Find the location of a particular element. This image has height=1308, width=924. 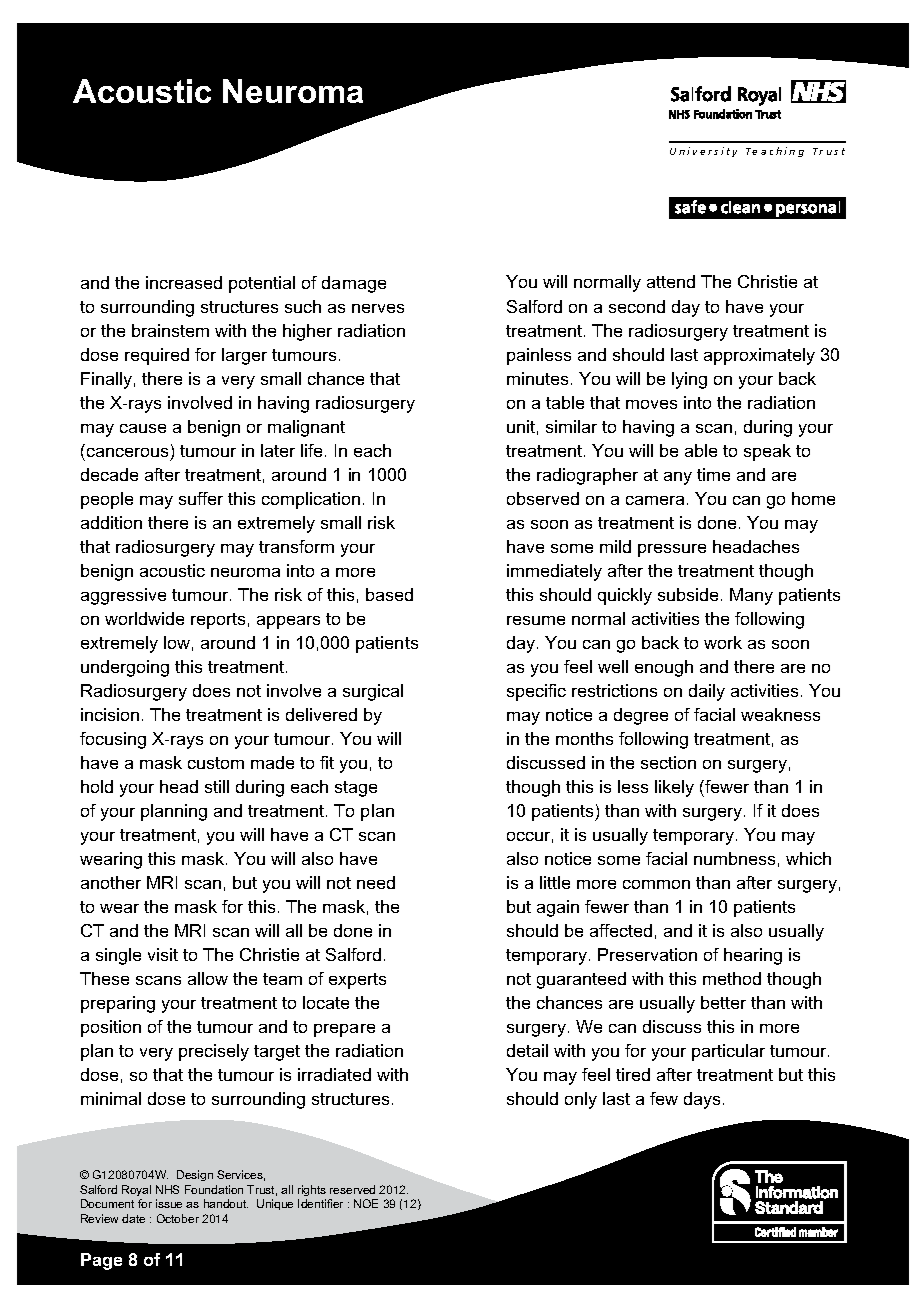

likely is located at coordinates (674, 788).
